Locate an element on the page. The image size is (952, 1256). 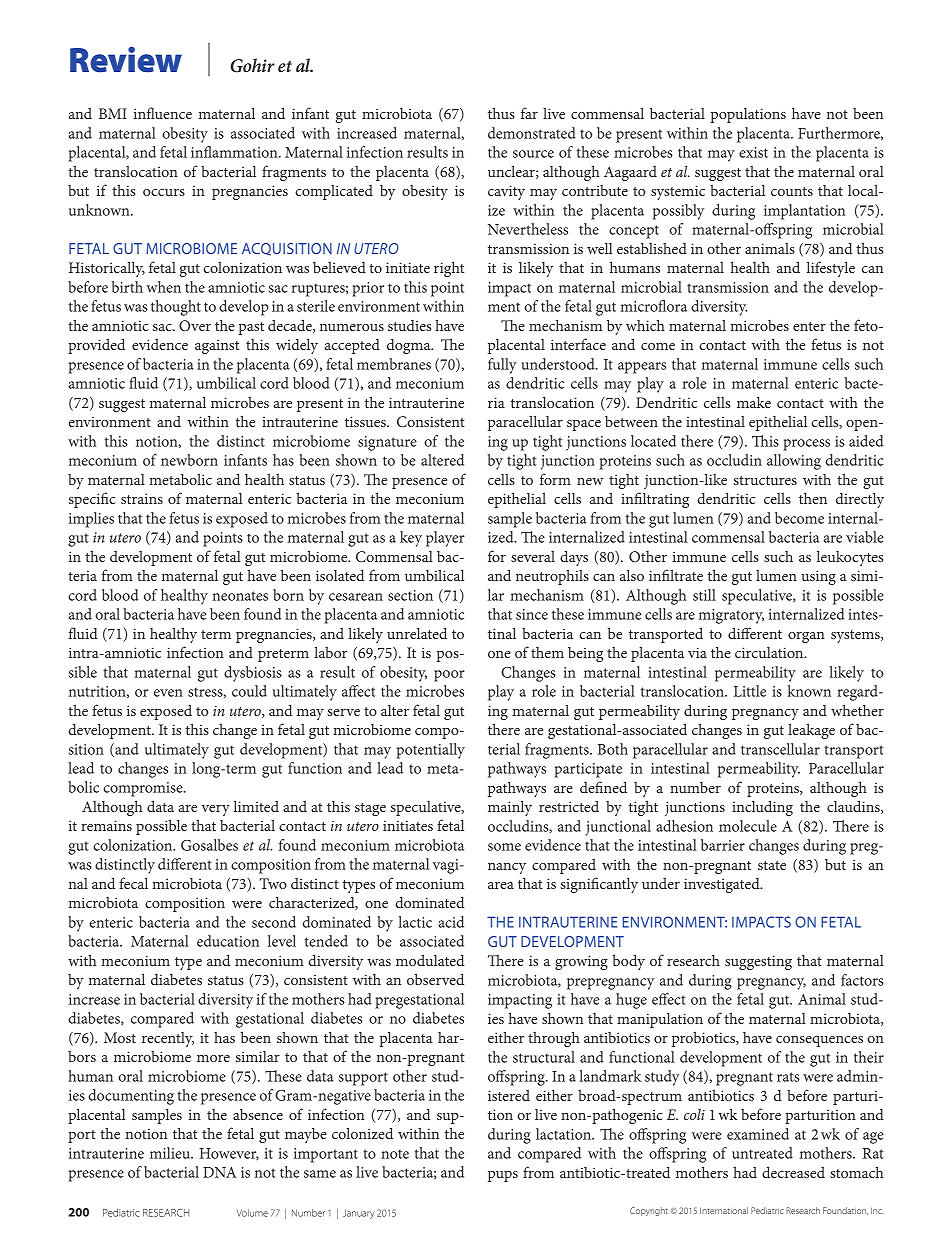
DNA is located at coordinates (220, 1172).
